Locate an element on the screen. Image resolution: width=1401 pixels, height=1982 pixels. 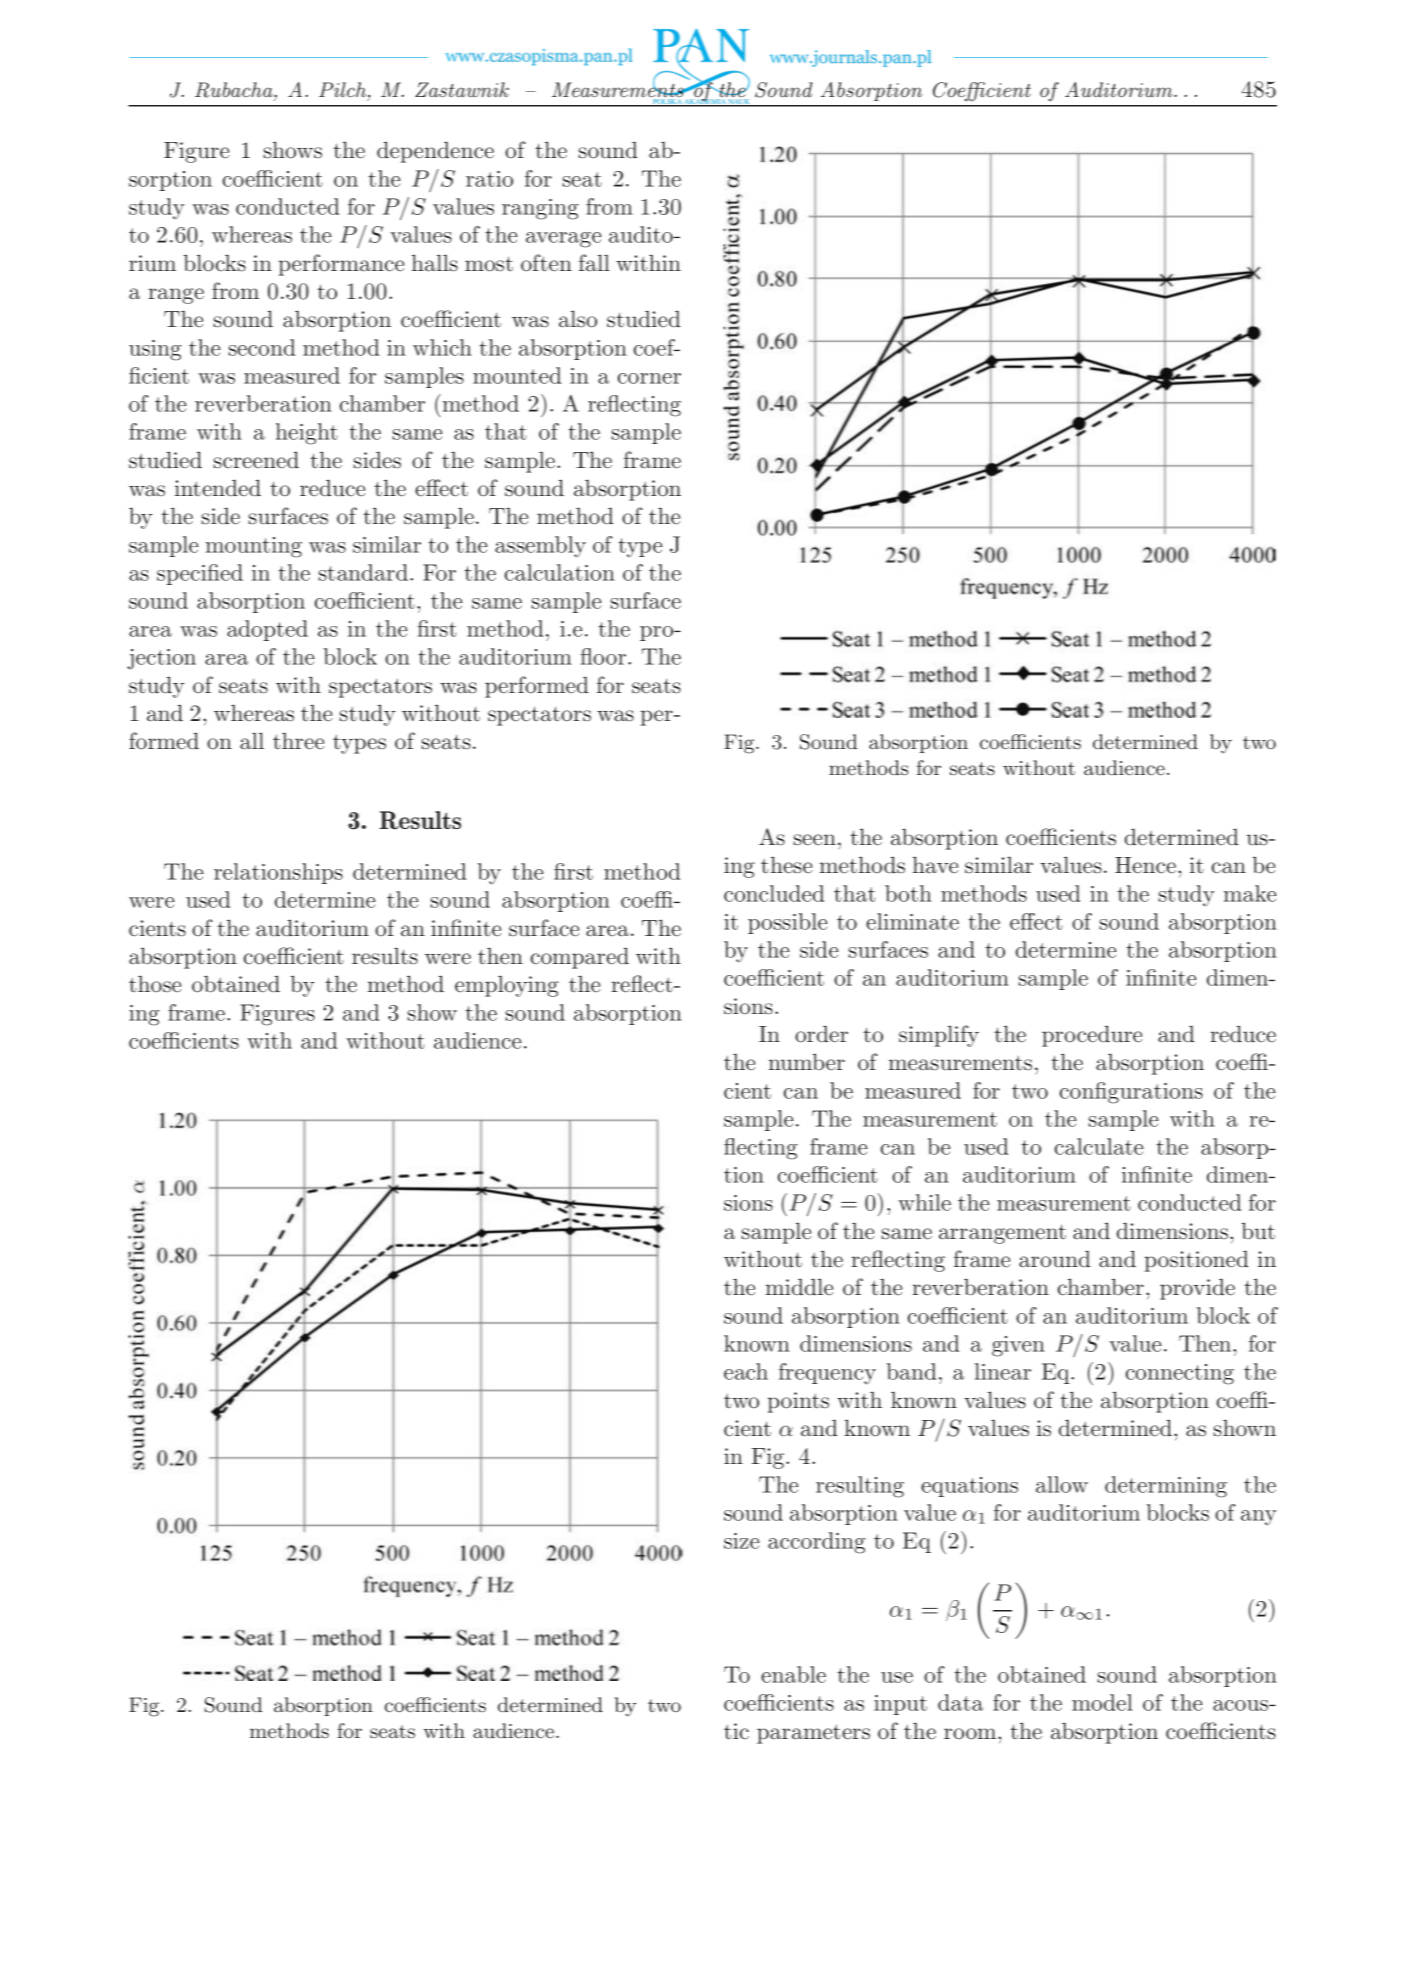
Hence is located at coordinates (1145, 865).
